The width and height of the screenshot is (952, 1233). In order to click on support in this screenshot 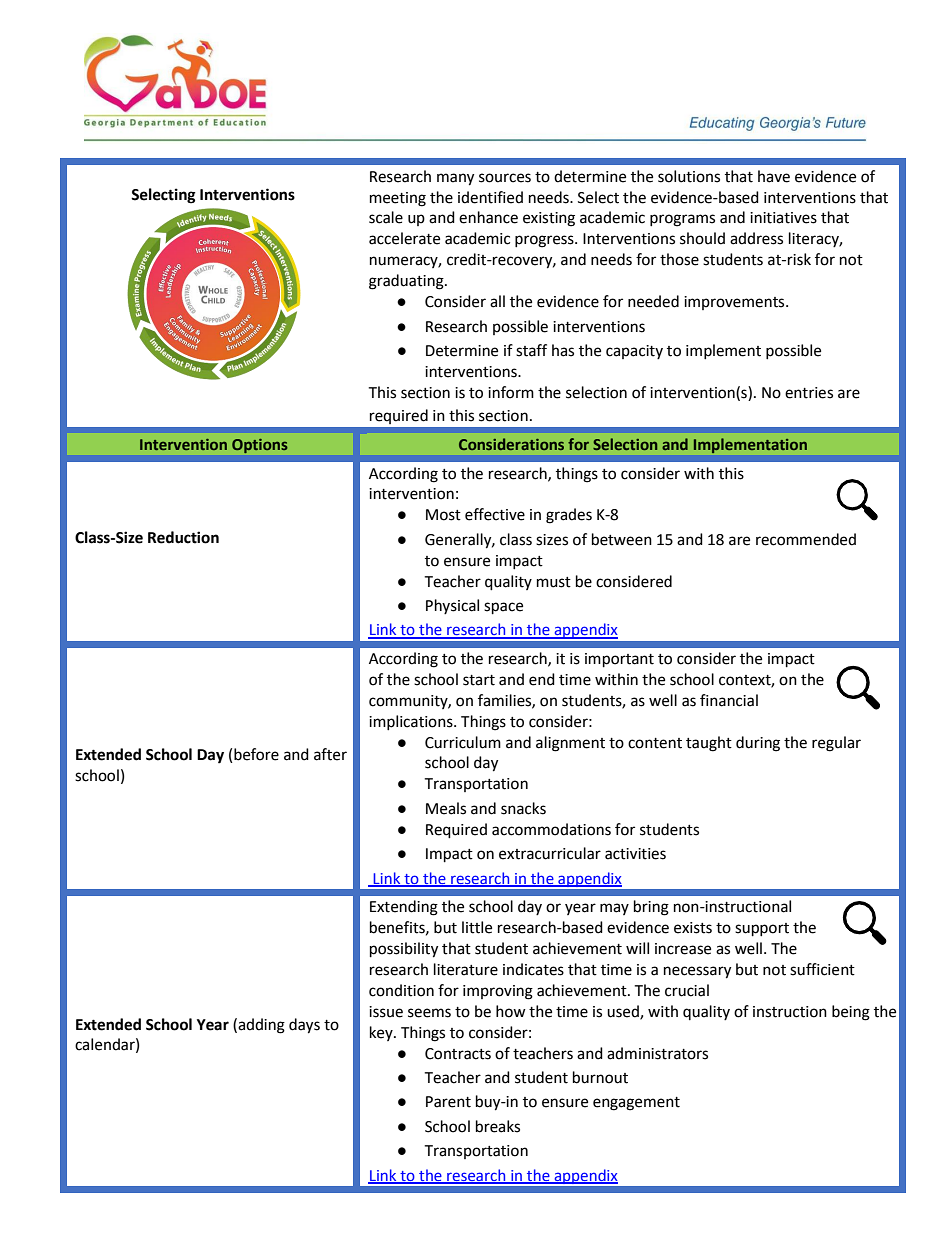, I will do `click(762, 930)`.
